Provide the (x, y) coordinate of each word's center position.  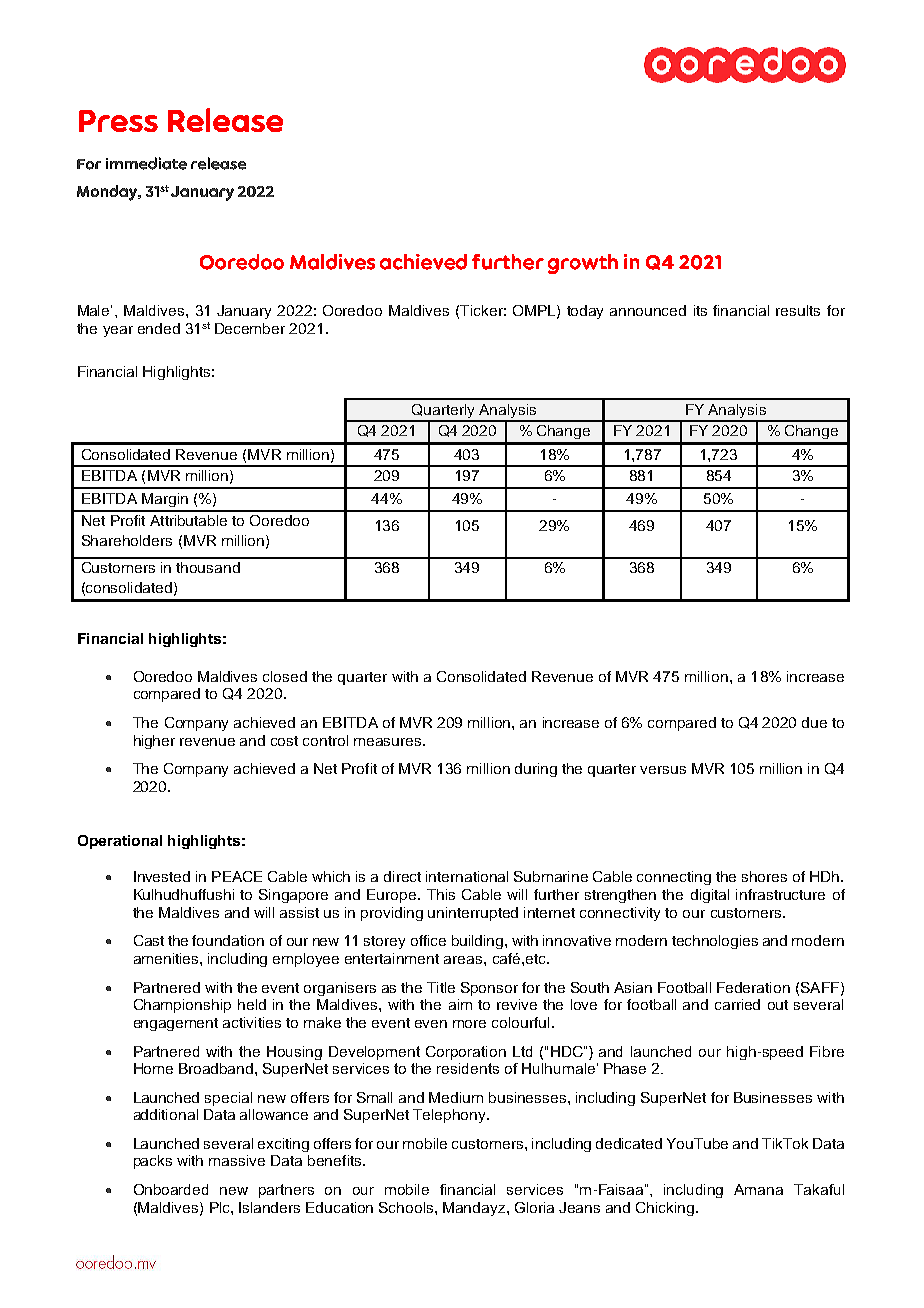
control (325, 740)
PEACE (237, 876)
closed (285, 676)
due (814, 722)
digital (710, 896)
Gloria (534, 1207)
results (798, 310)
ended (159, 328)
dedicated (629, 1143)
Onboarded (171, 1189)
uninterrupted (473, 914)
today (585, 312)
